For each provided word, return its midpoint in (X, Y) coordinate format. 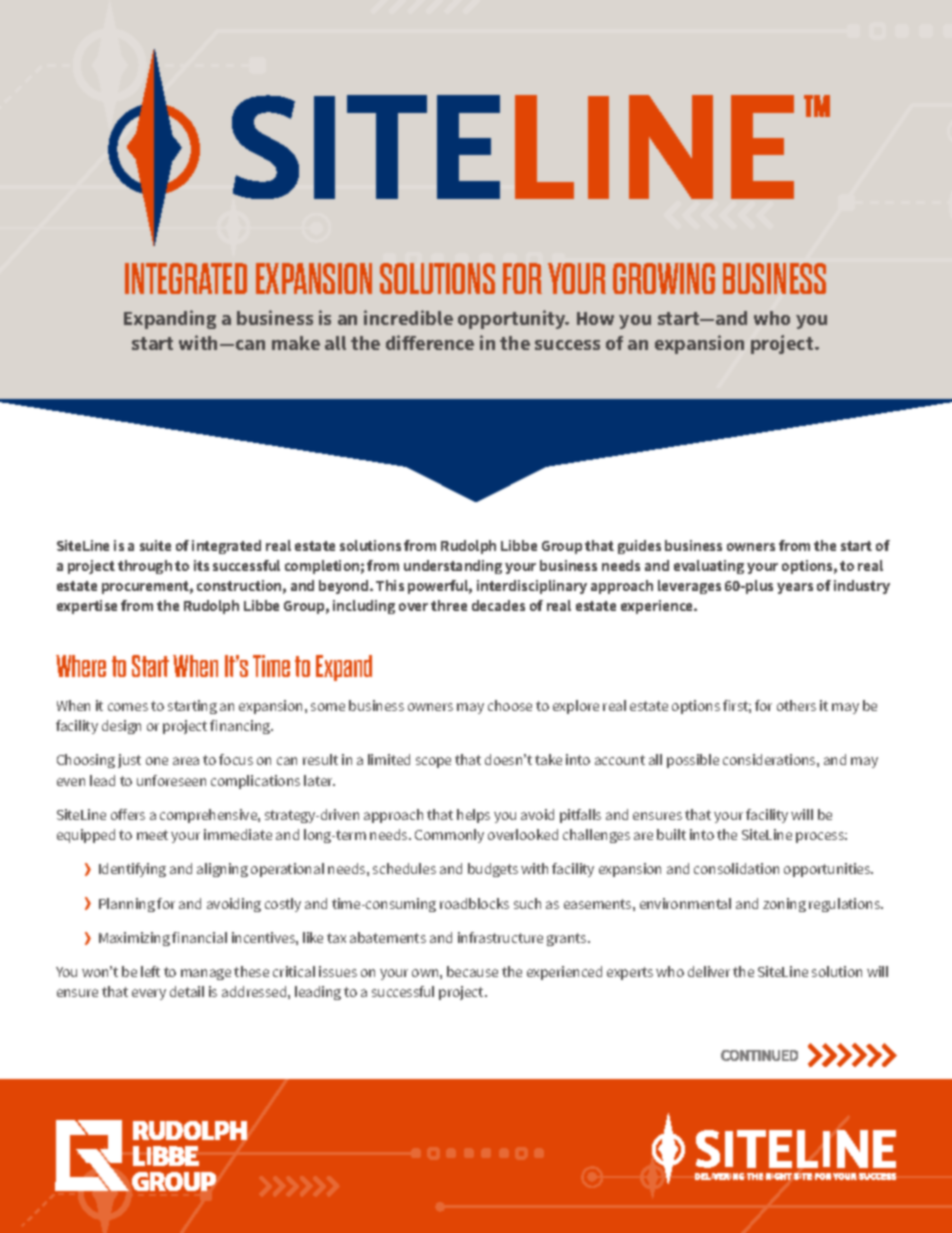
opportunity (513, 319)
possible (693, 761)
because (472, 971)
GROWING (664, 278)
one (157, 761)
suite (155, 545)
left (150, 971)
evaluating (709, 567)
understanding (453, 567)
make (296, 343)
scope (433, 762)
